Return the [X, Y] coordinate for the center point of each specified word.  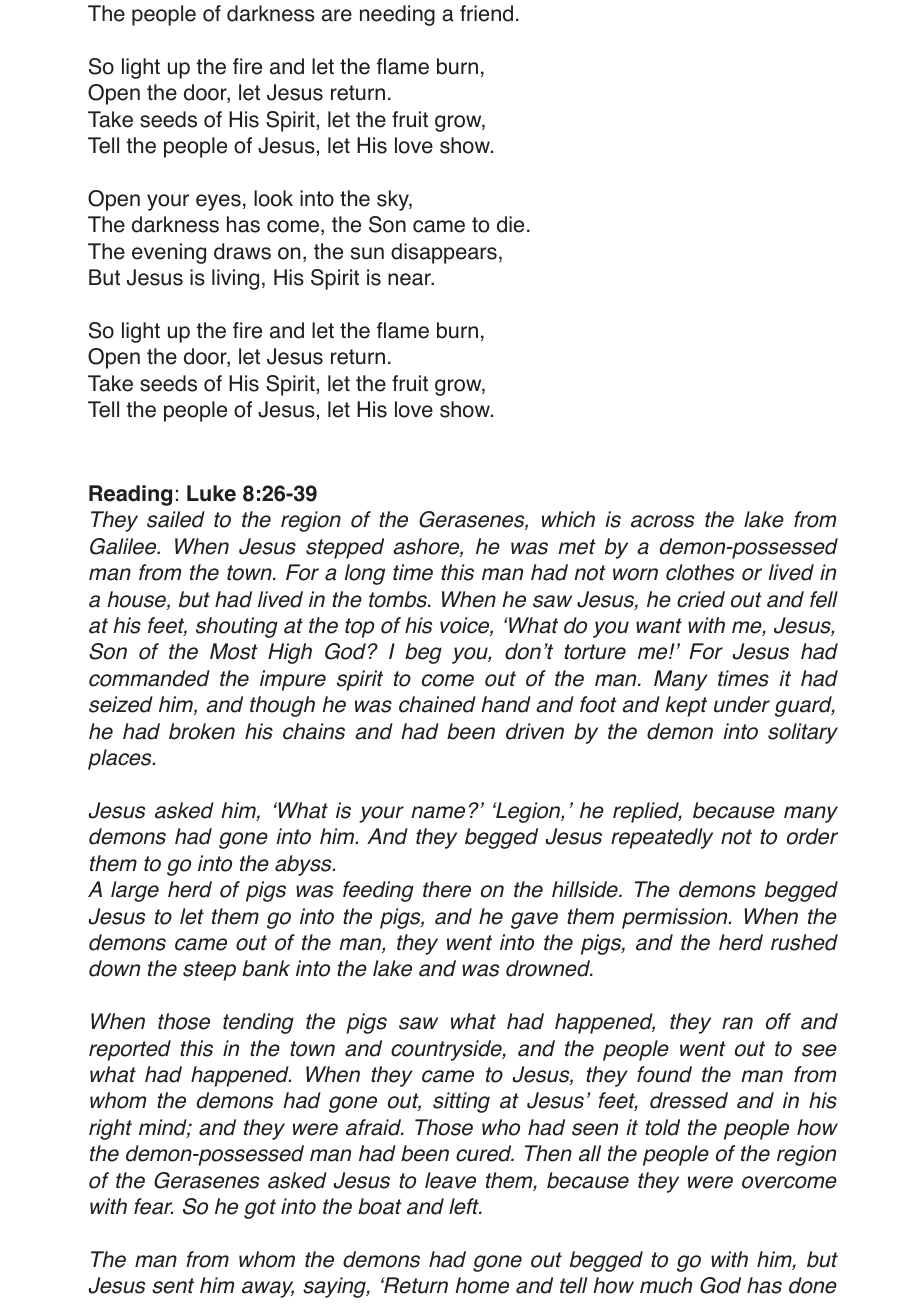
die [510, 224]
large [135, 891]
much [666, 1285]
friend [486, 13]
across [662, 521]
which [568, 519]
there [447, 889]
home [482, 1285]
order [812, 836]
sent [173, 1286]
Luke [211, 493]
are [337, 15]
